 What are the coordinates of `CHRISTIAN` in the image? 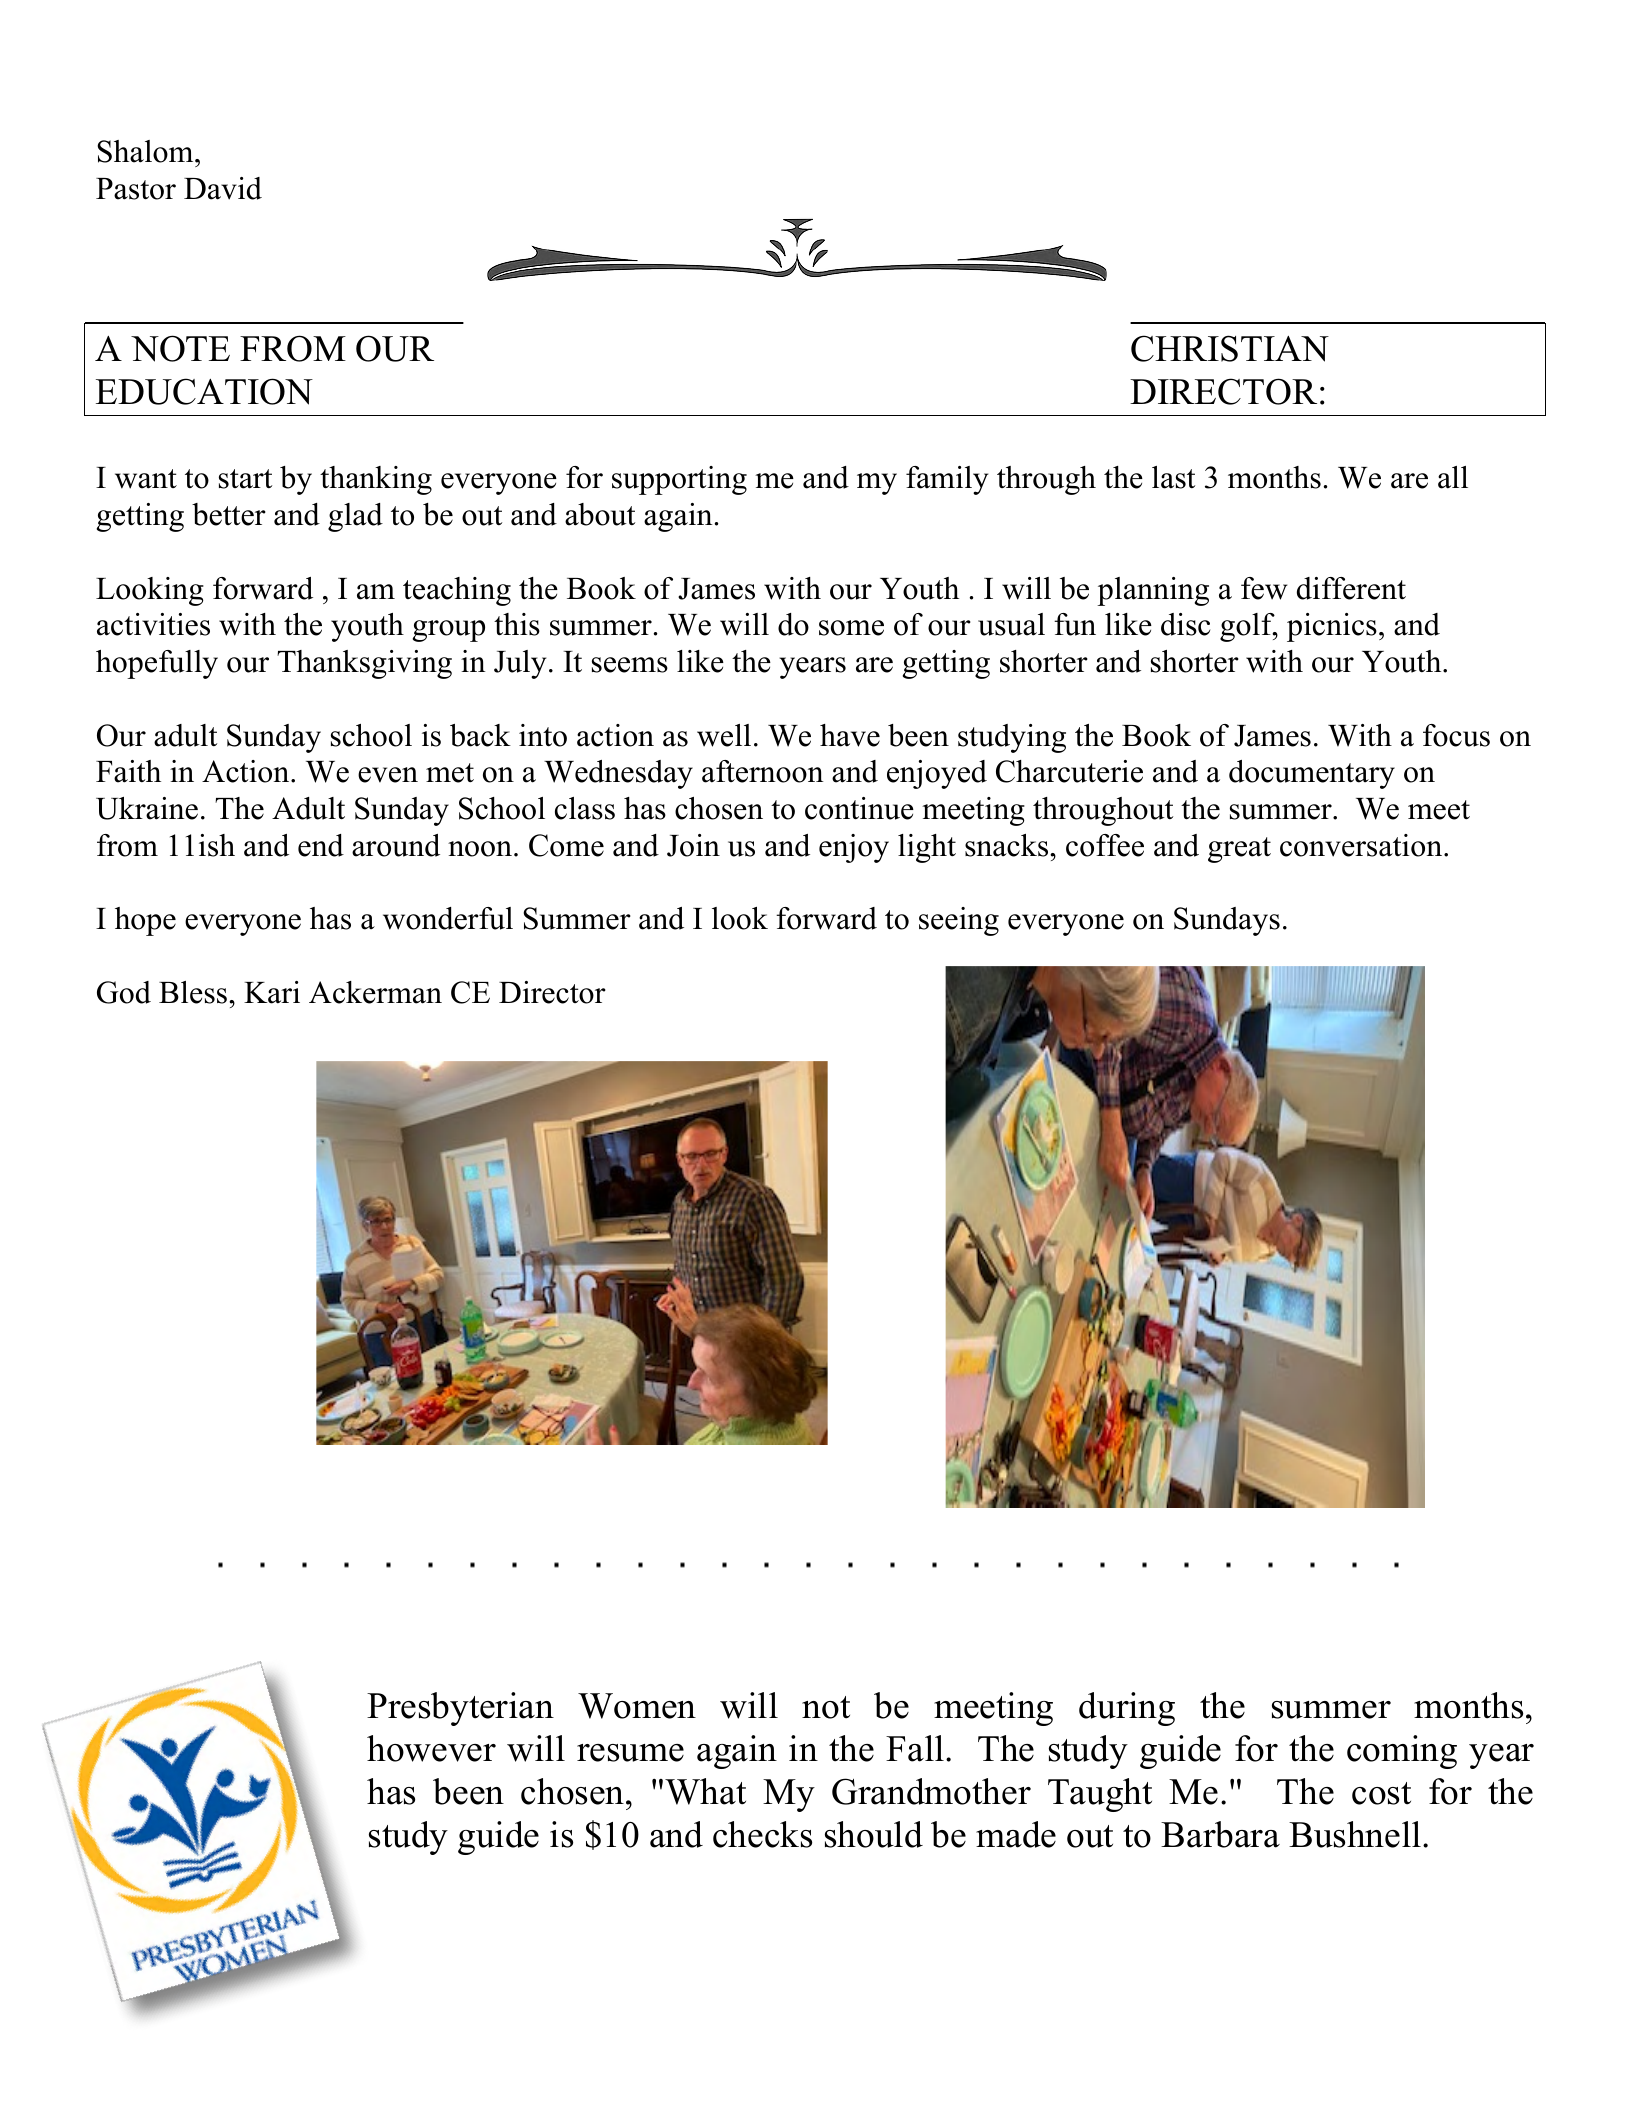 It's located at (1230, 348).
